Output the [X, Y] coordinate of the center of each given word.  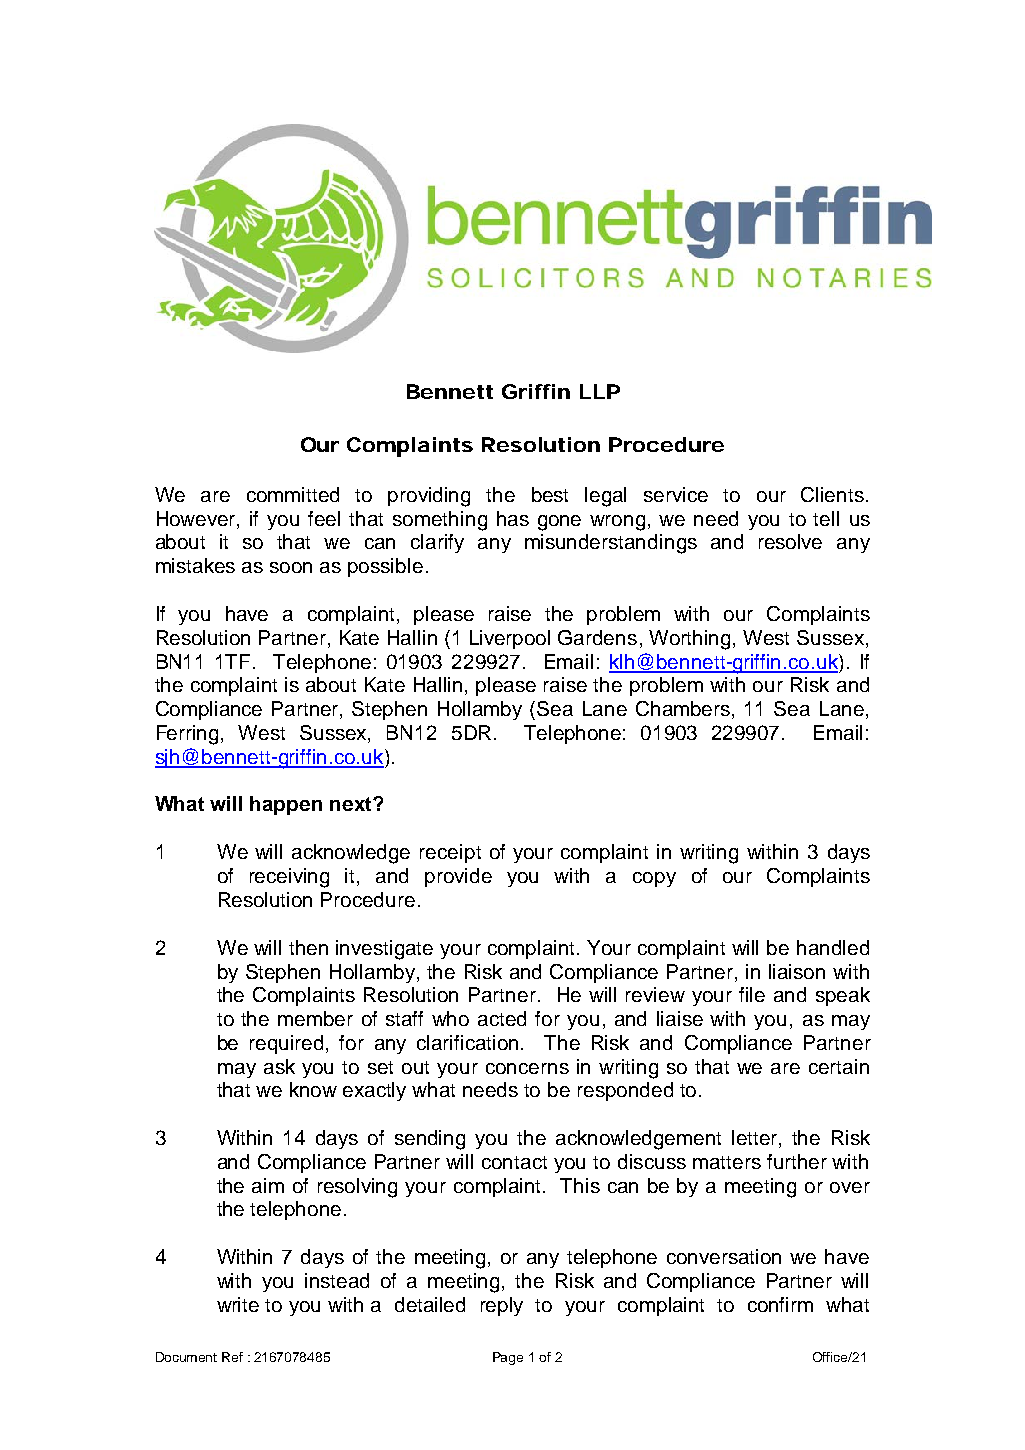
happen [286, 805]
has [513, 518]
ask [279, 1066]
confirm [780, 1304]
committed [293, 494]
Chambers [683, 708]
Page [508, 1358]
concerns [527, 1068]
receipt [450, 853]
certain [839, 1066]
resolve [790, 541]
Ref [232, 1357]
